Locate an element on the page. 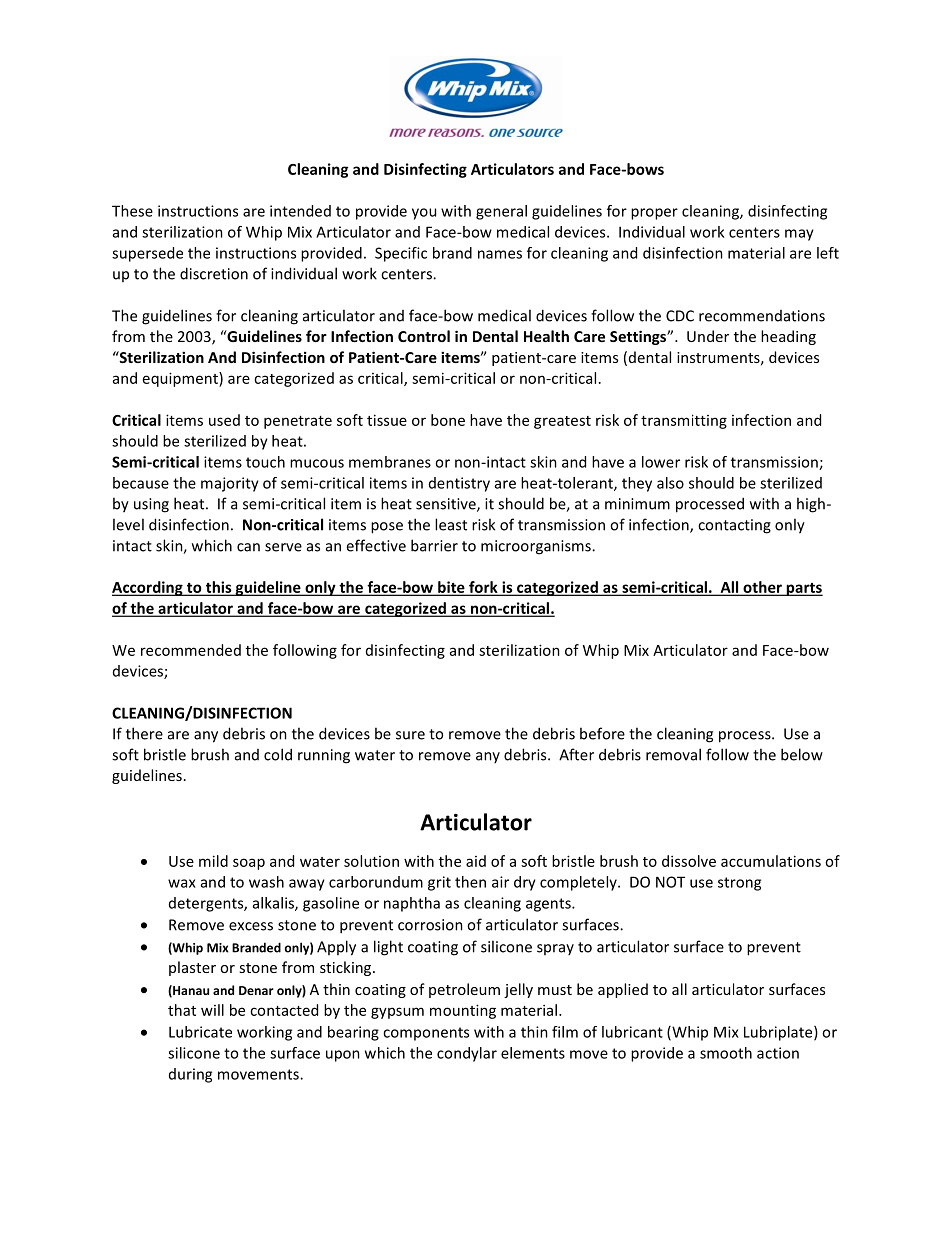 Image resolution: width=952 pixels, height=1233 pixels. majority is located at coordinates (230, 484).
